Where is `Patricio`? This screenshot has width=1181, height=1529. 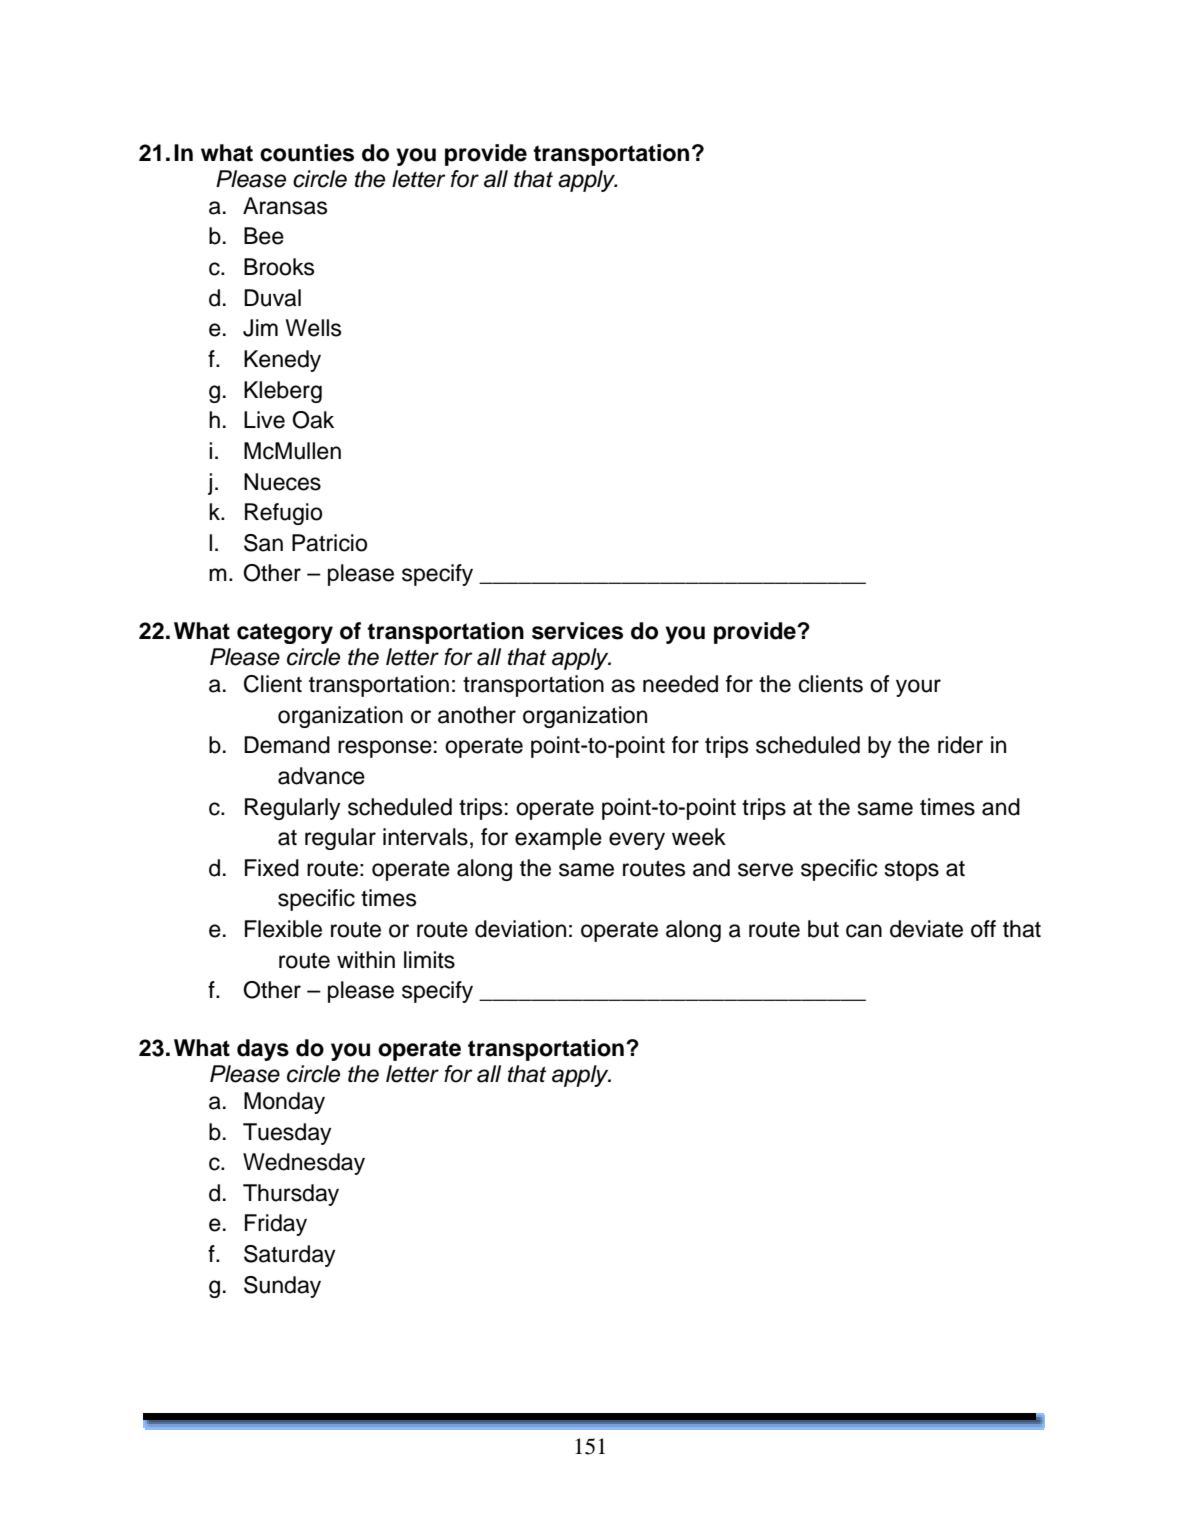
Patricio is located at coordinates (329, 543).
